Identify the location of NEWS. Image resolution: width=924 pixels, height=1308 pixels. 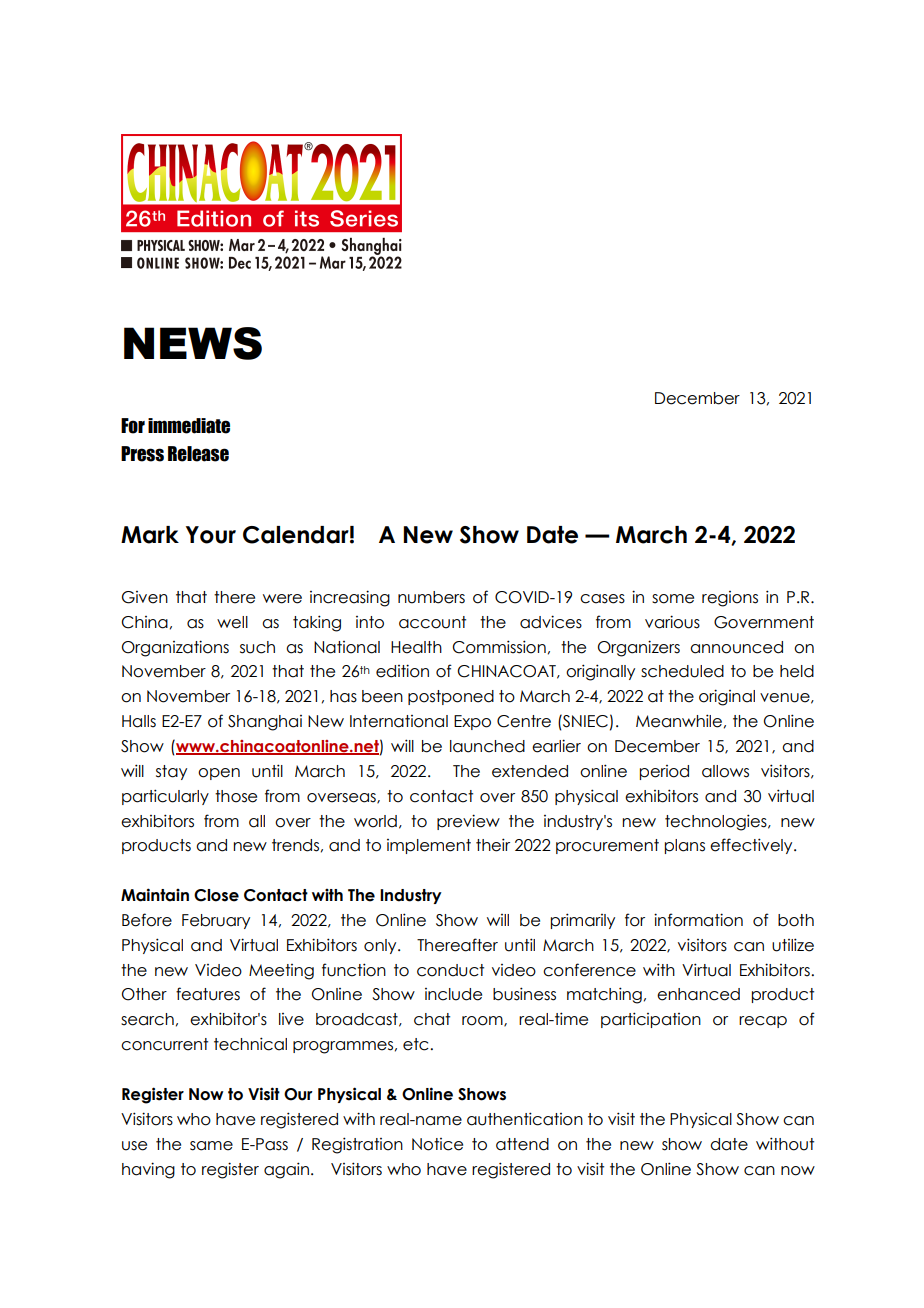
(193, 343).
